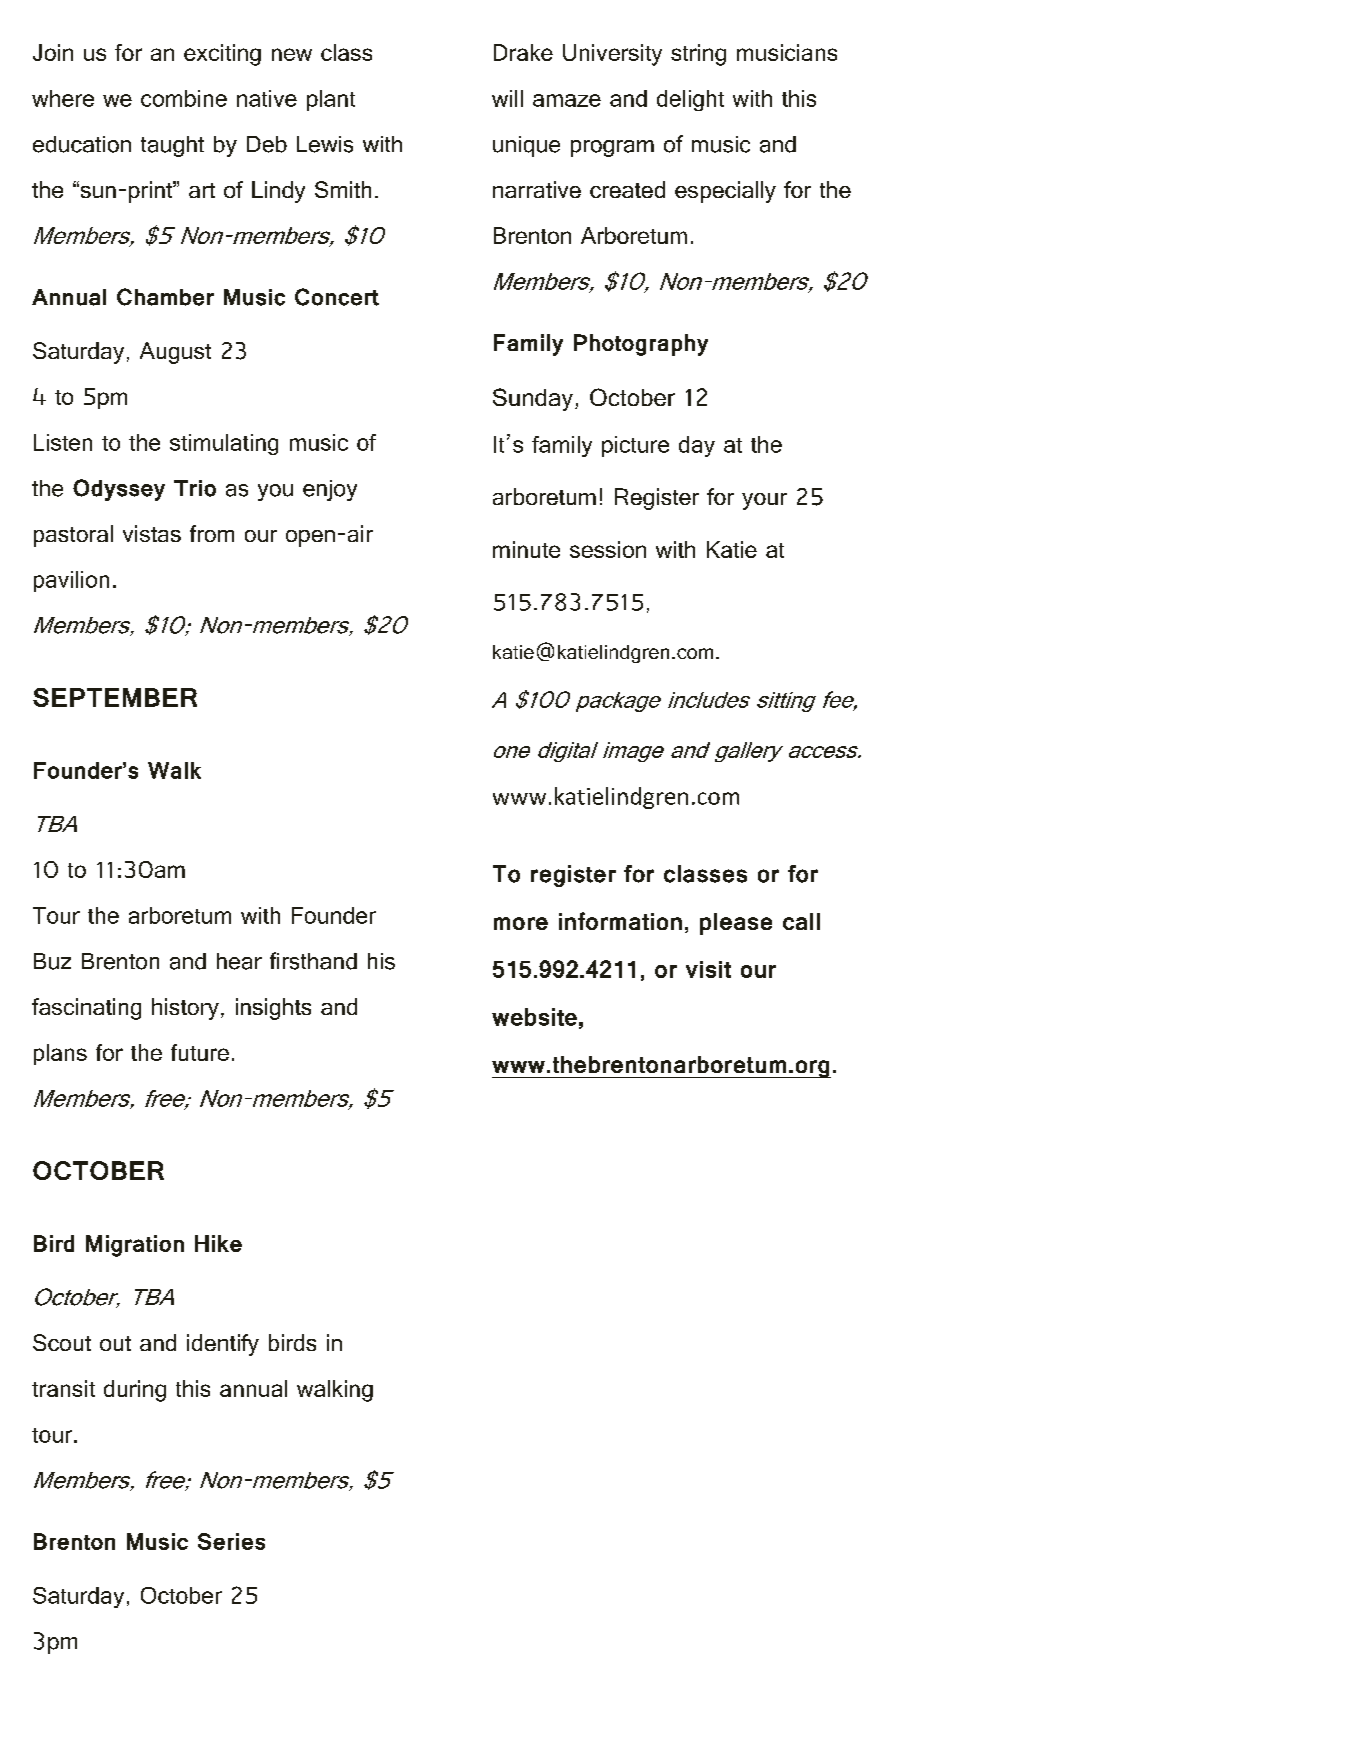 Image resolution: width=1363 pixels, height=1764 pixels. I want to click on SEPTEMBER, so click(115, 697).
